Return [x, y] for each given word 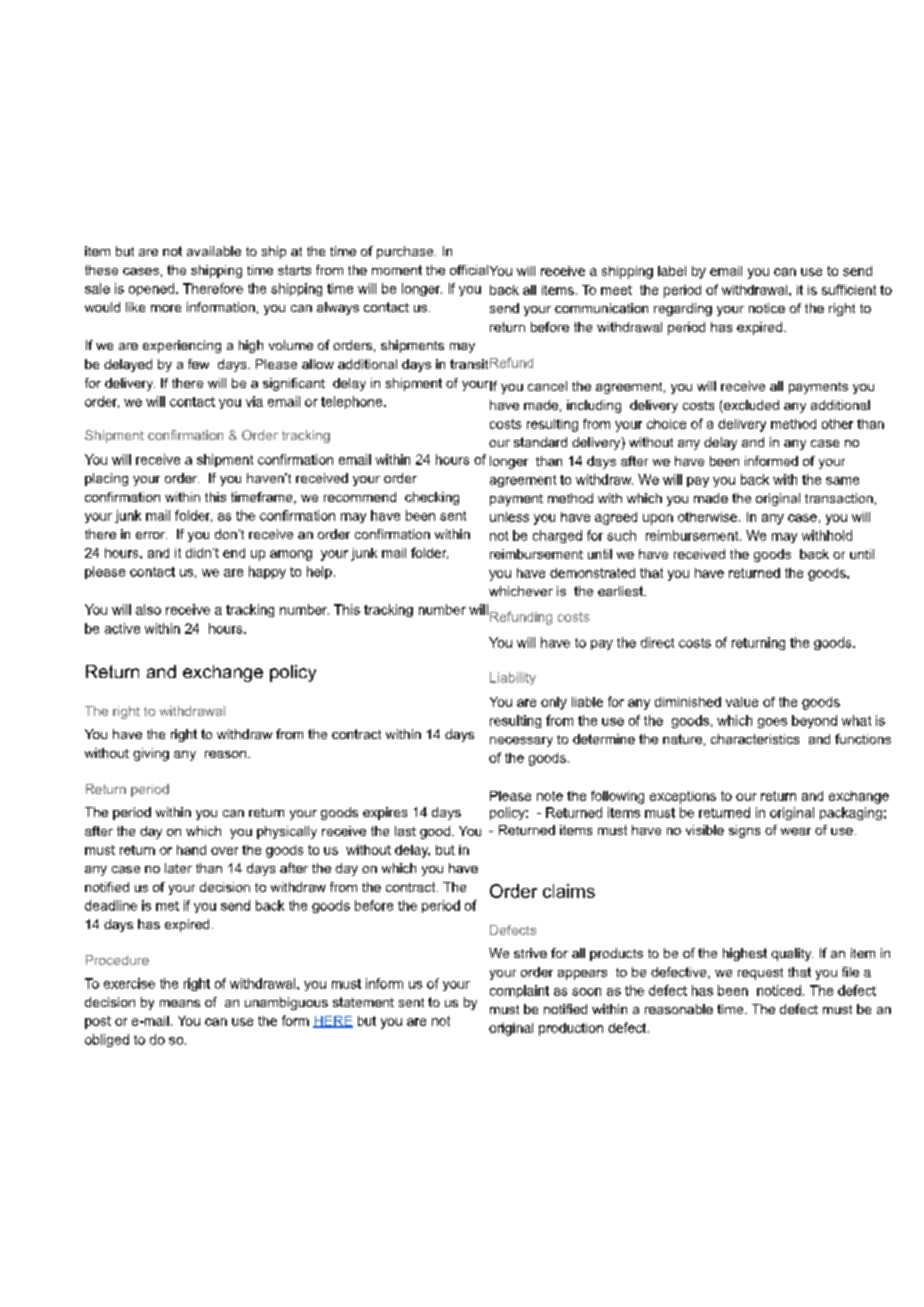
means [180, 1003]
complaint [519, 991]
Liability [513, 678]
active [122, 628]
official [469, 270]
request [760, 974]
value [742, 702]
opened [153, 289]
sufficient [849, 289]
